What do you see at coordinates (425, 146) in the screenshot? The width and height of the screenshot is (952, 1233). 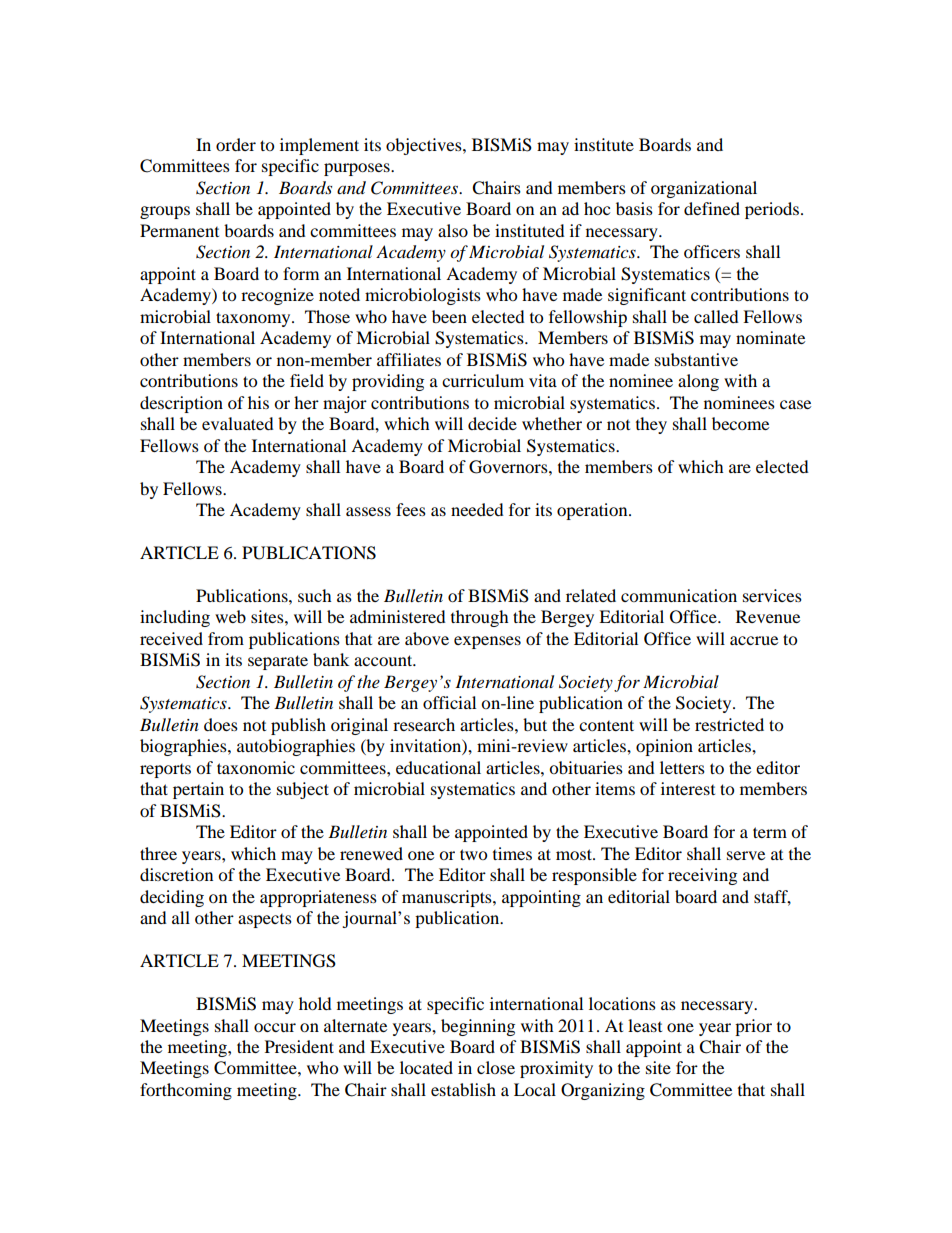 I see `objectives` at bounding box center [425, 146].
